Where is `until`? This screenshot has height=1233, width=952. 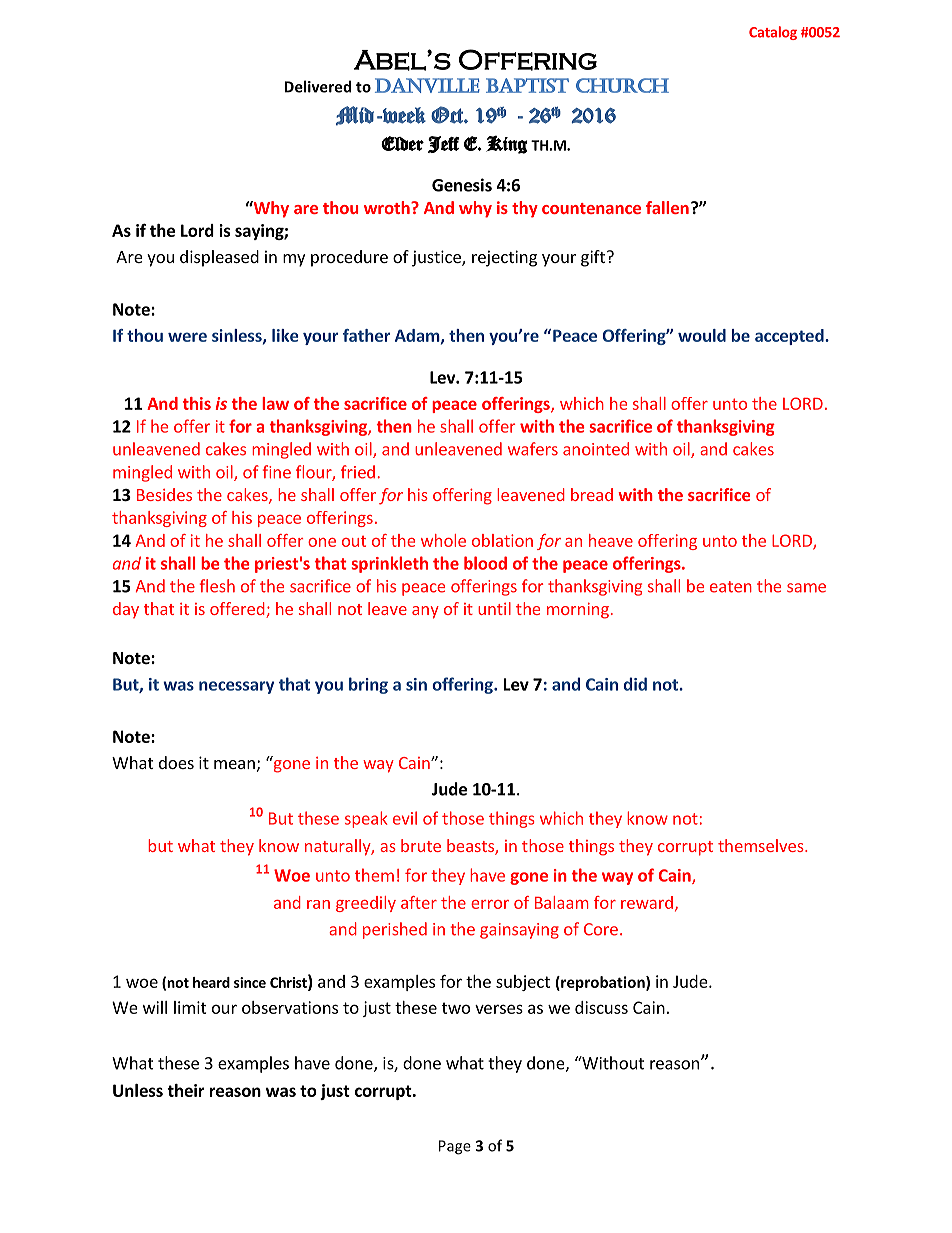 until is located at coordinates (494, 608).
